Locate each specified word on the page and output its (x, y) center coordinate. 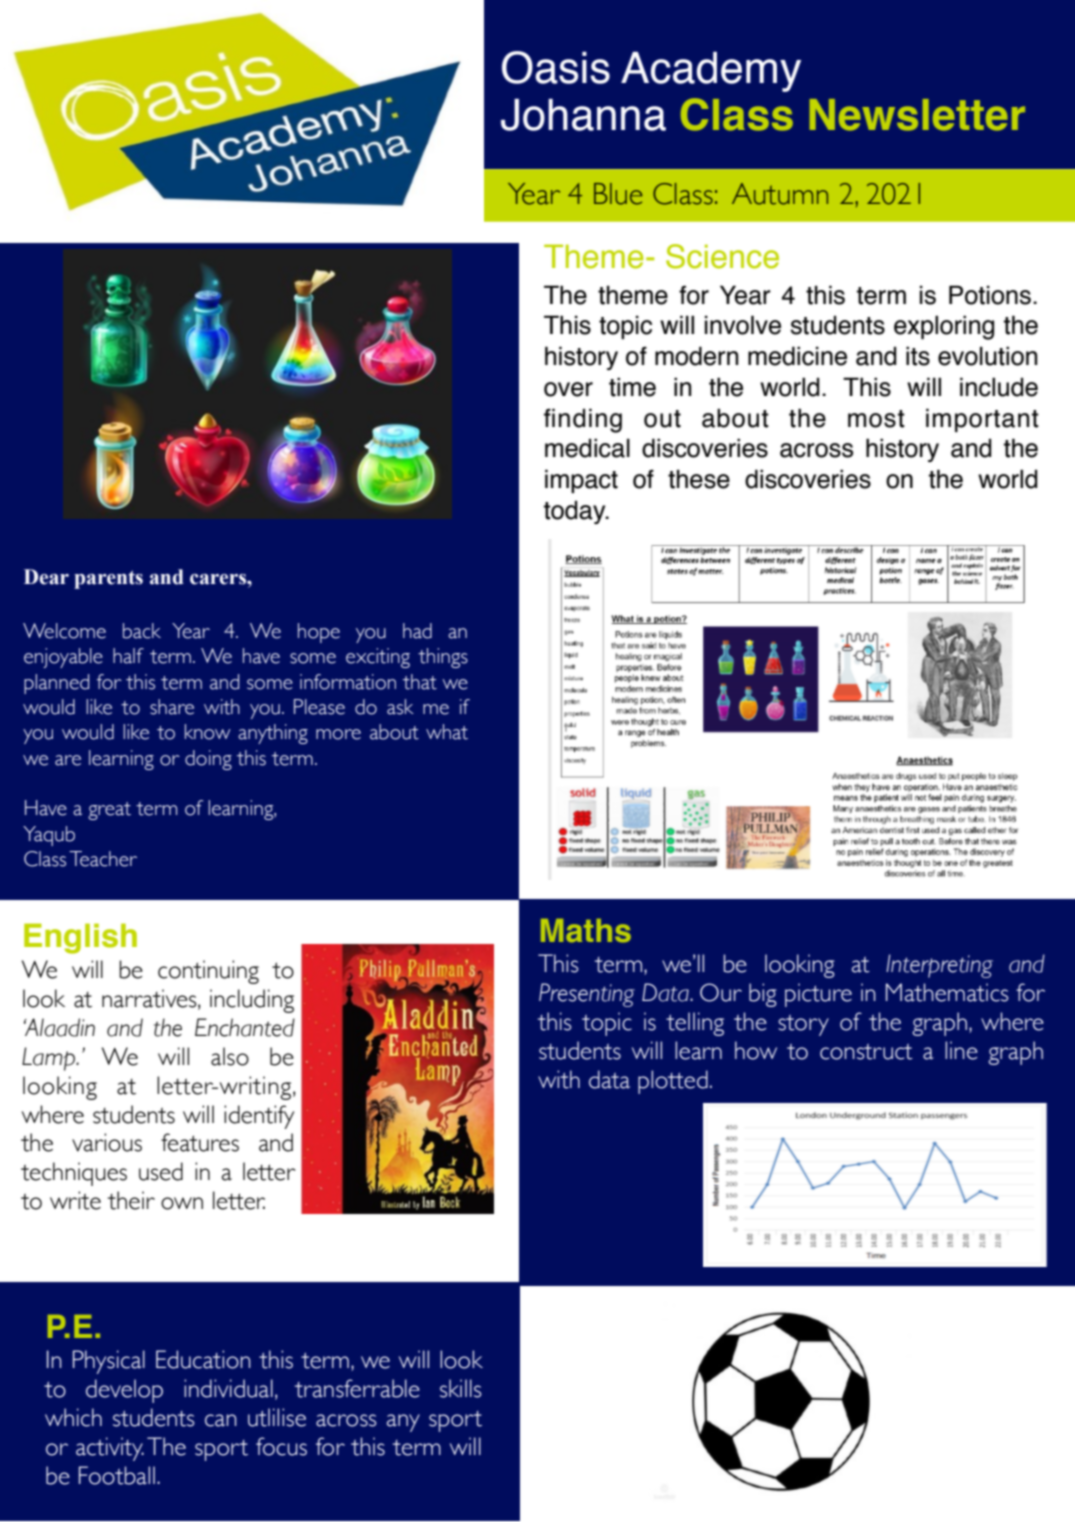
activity (110, 1449)
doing (208, 760)
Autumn (780, 194)
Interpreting (939, 966)
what (447, 732)
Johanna (583, 115)
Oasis (556, 67)
